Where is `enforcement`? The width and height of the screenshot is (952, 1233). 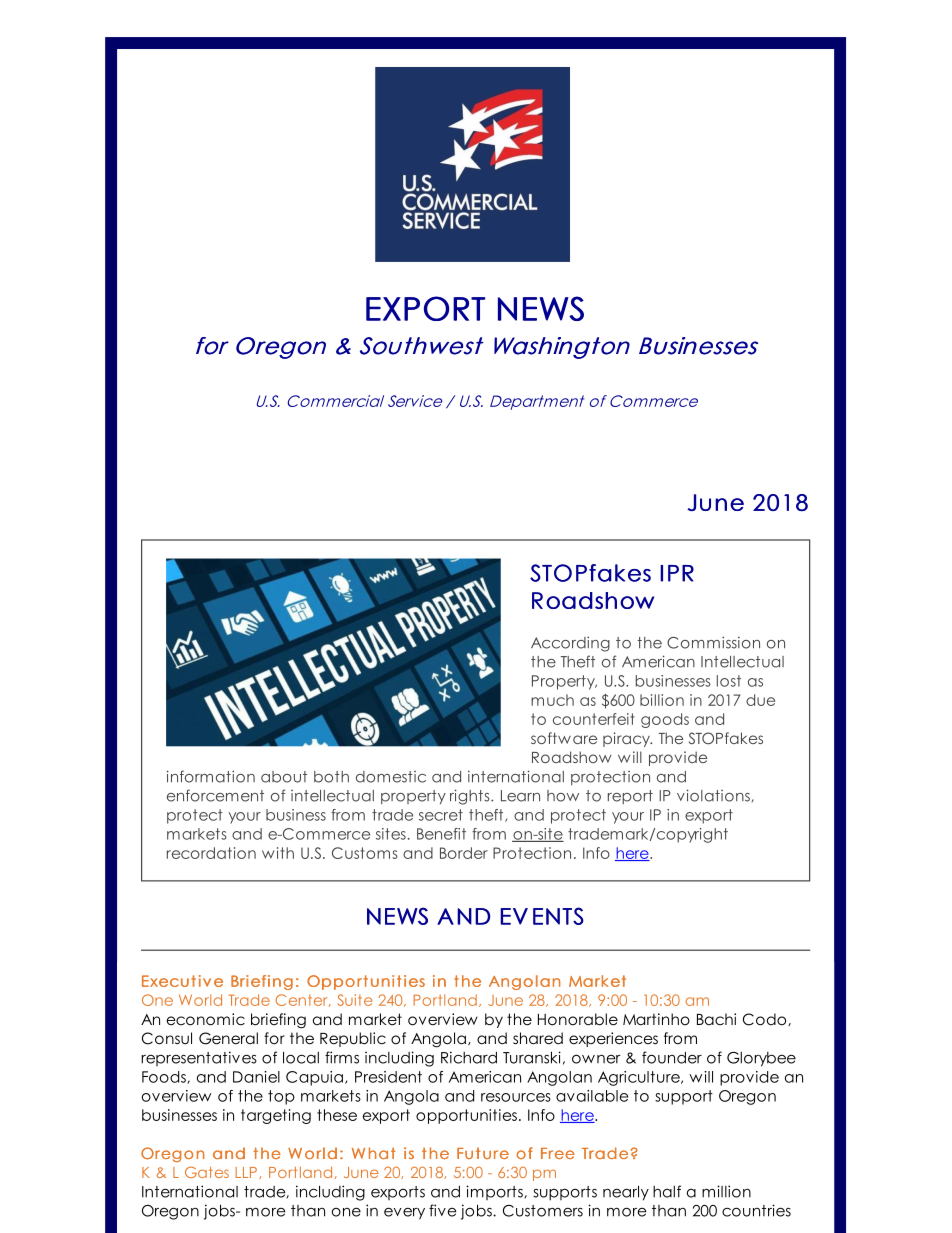
enforcement is located at coordinates (215, 795).
